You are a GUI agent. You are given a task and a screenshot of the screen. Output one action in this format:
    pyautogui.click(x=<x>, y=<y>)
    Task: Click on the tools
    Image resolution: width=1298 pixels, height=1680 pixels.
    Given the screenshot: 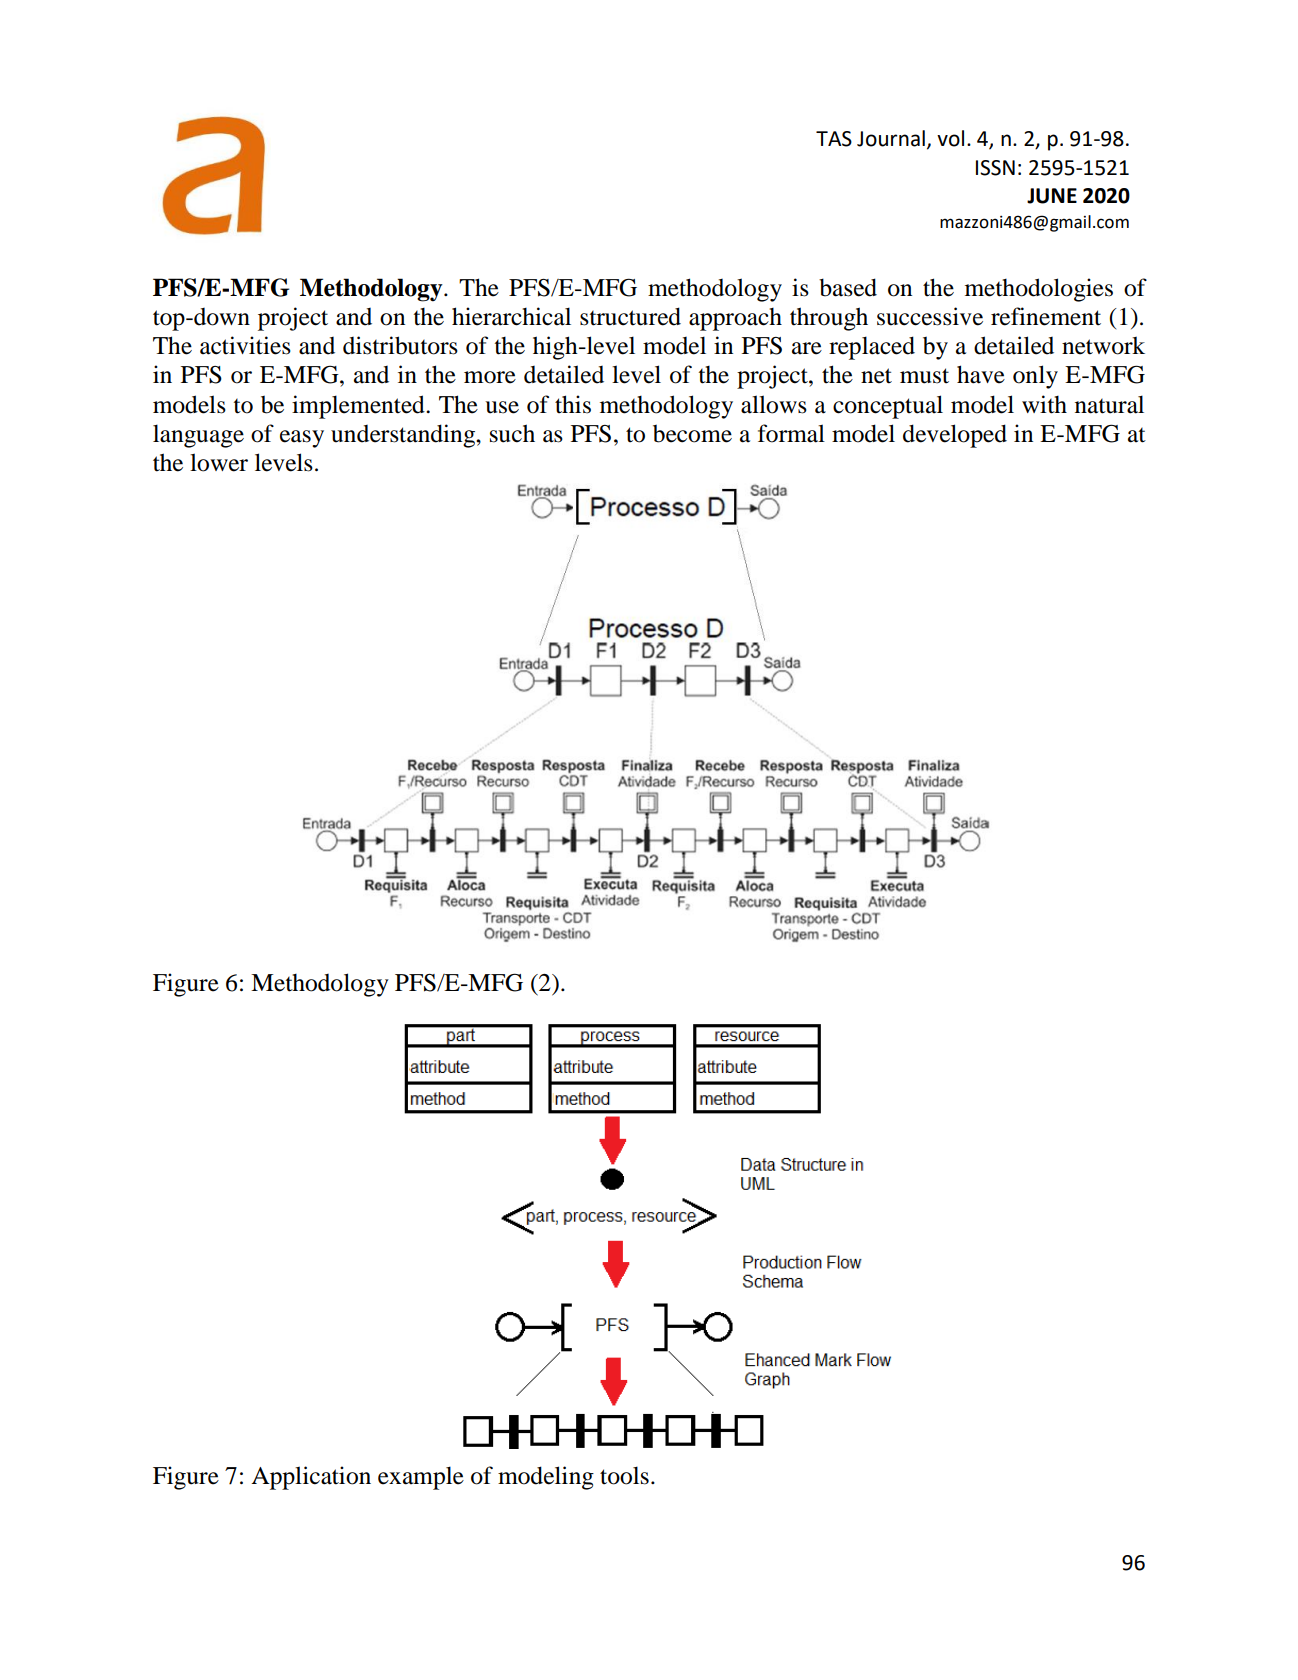 What is the action you would take?
    pyautogui.click(x=624, y=1475)
